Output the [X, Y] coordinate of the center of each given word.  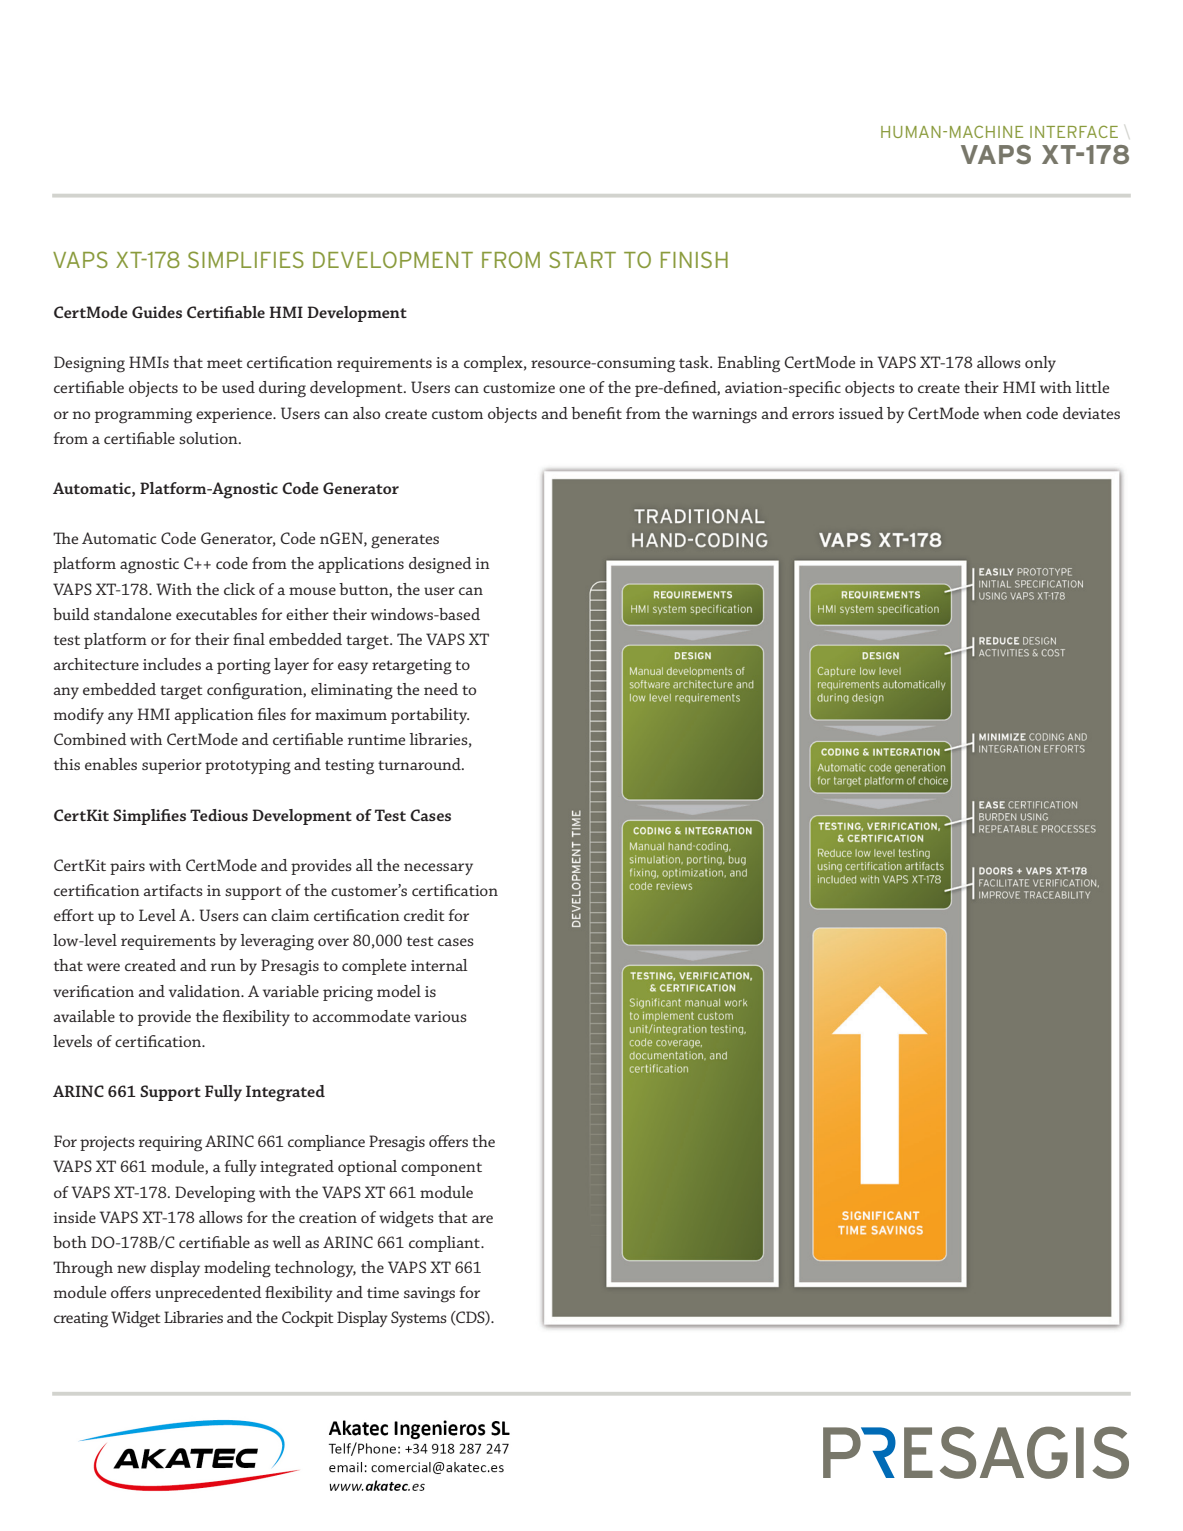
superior [172, 766]
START [582, 259]
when [1002, 413]
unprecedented [208, 1294]
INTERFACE [1074, 131]
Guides [157, 312]
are [482, 1219]
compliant [445, 1244]
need [441, 689]
